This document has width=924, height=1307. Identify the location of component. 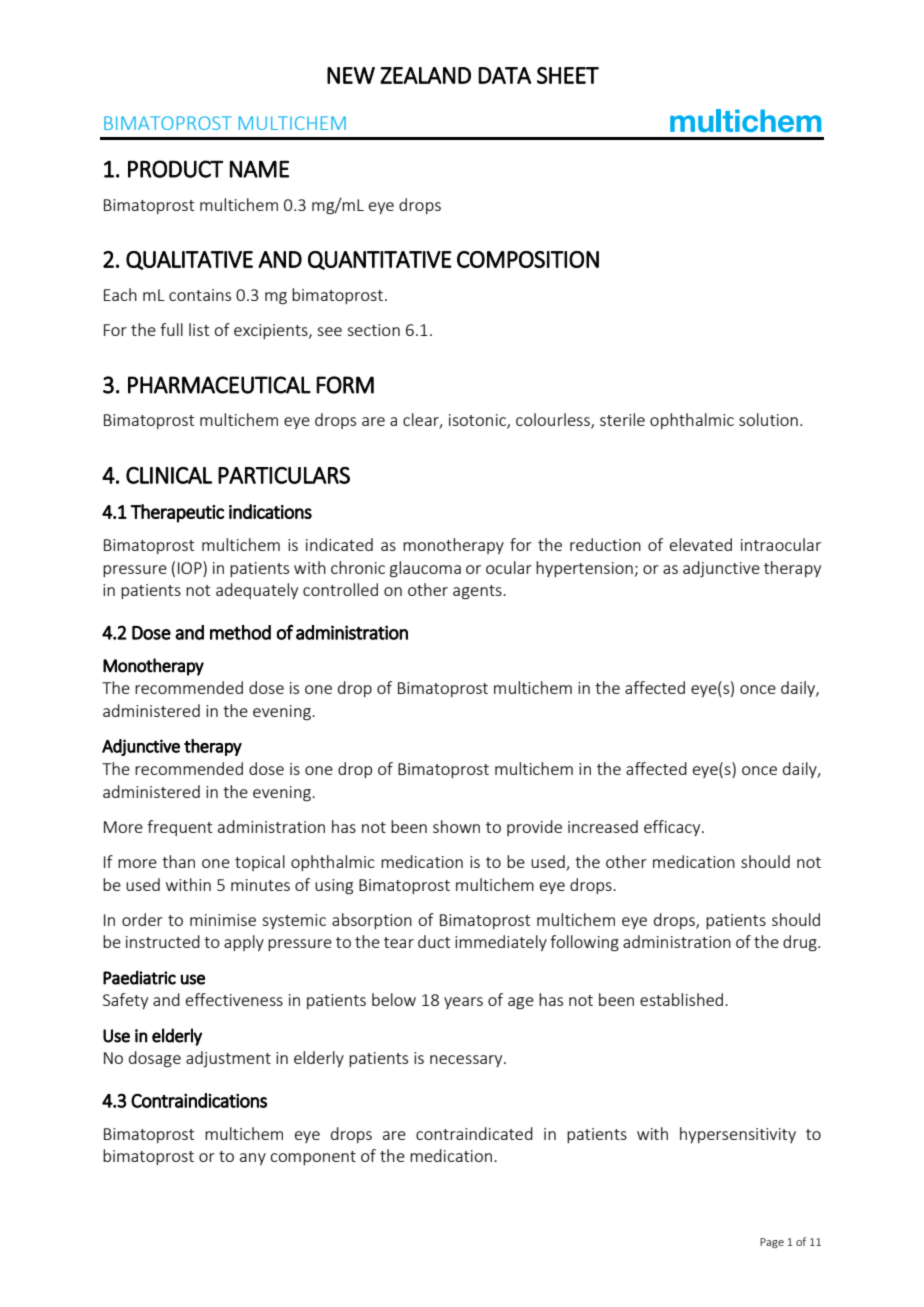
(313, 1158).
